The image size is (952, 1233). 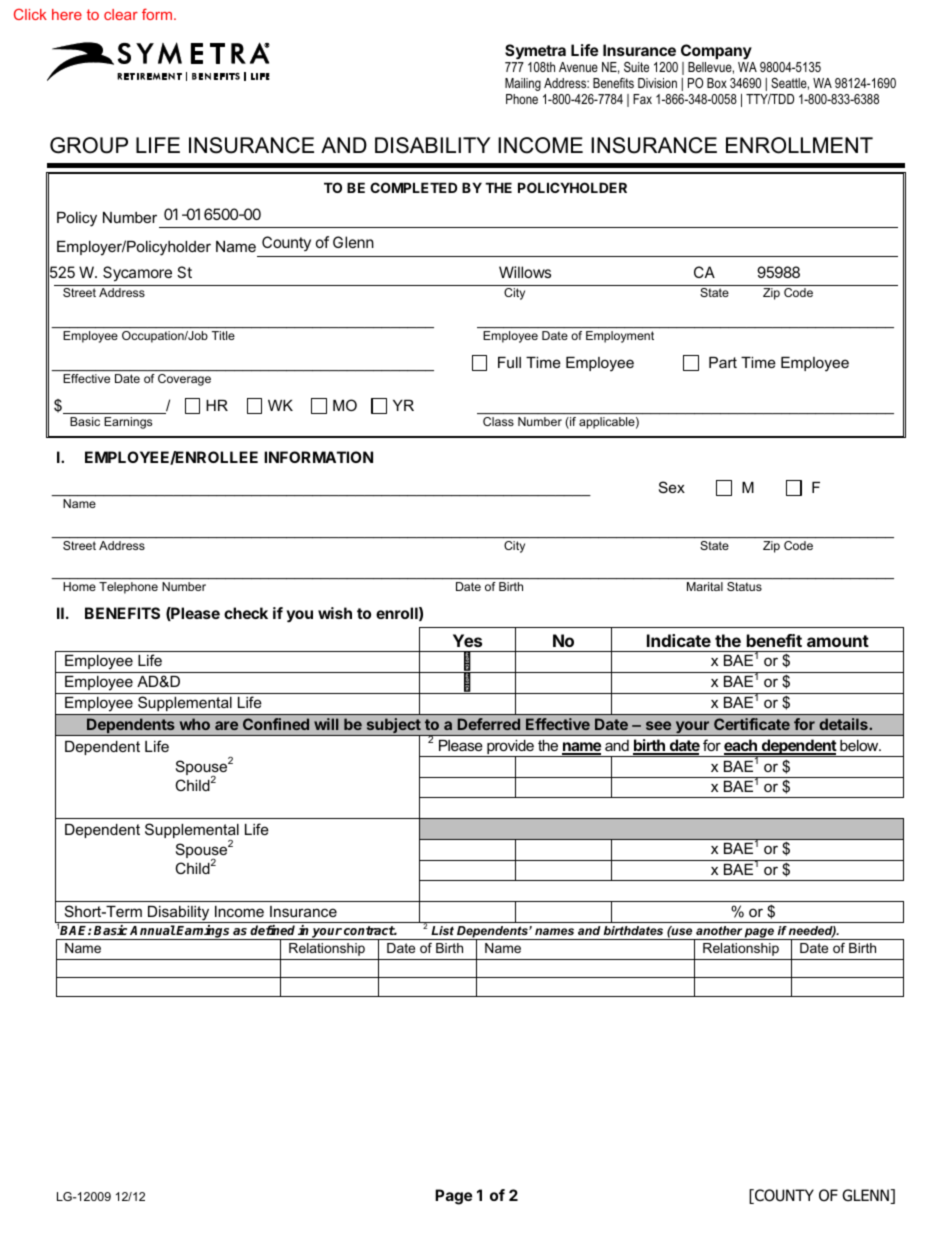 I want to click on Sex, so click(x=672, y=487).
